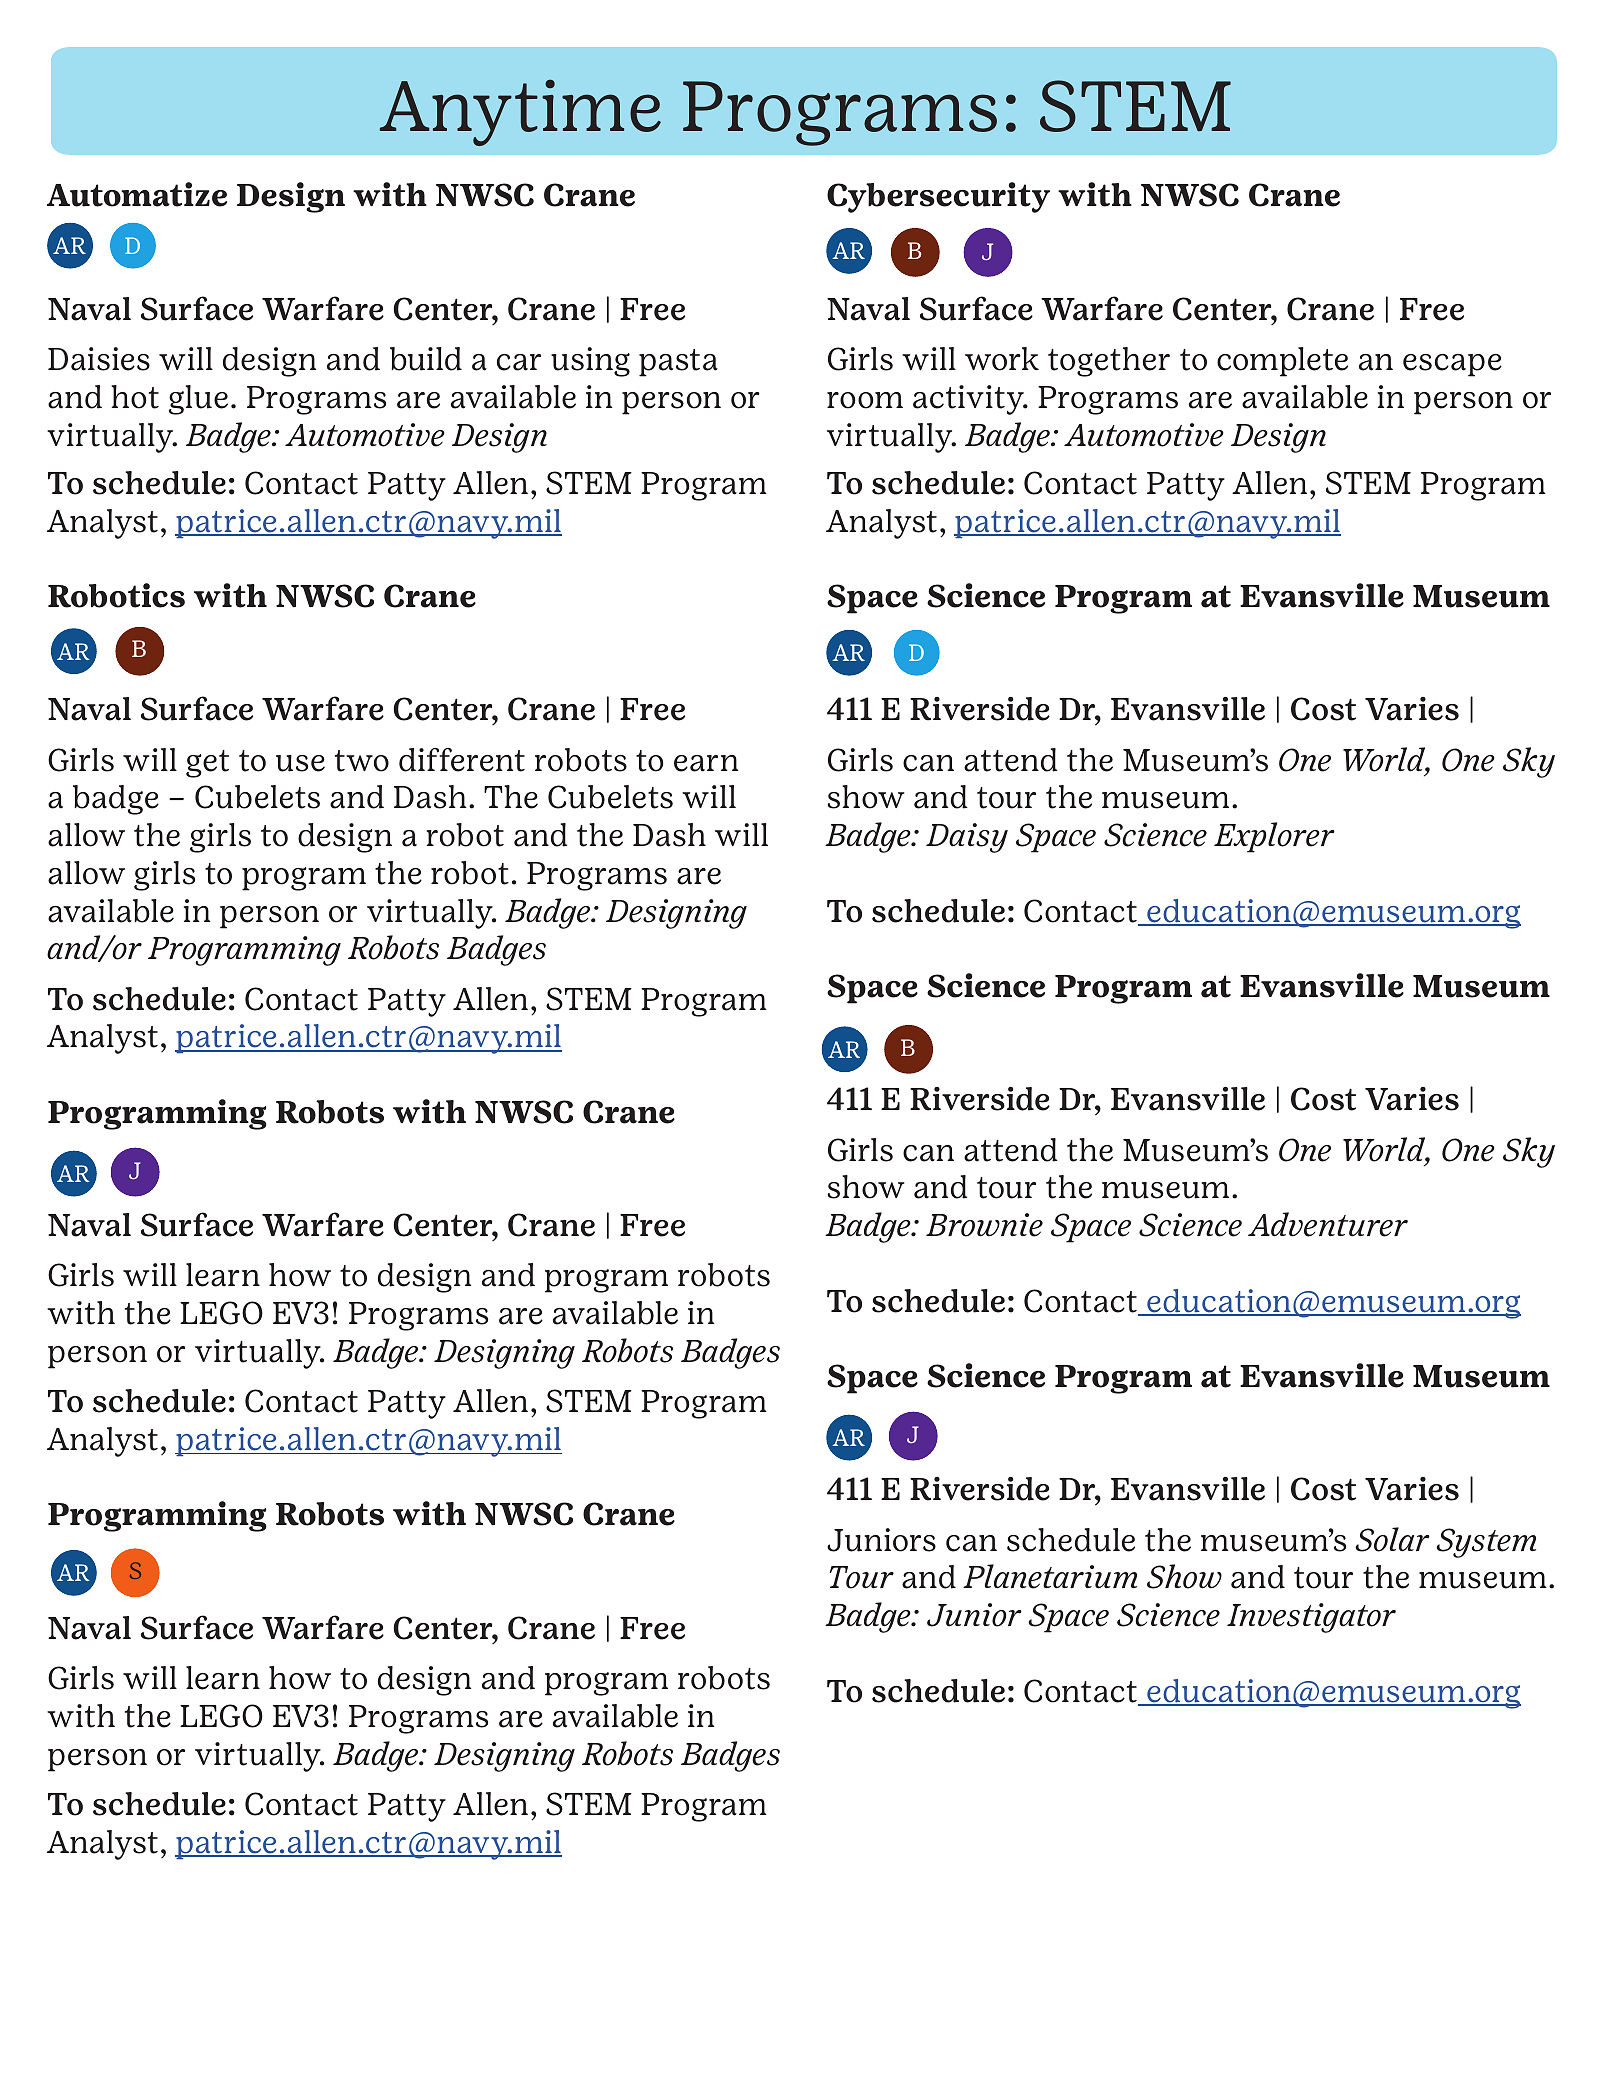 This page has height=2076, width=1604. I want to click on activity, so click(969, 400).
